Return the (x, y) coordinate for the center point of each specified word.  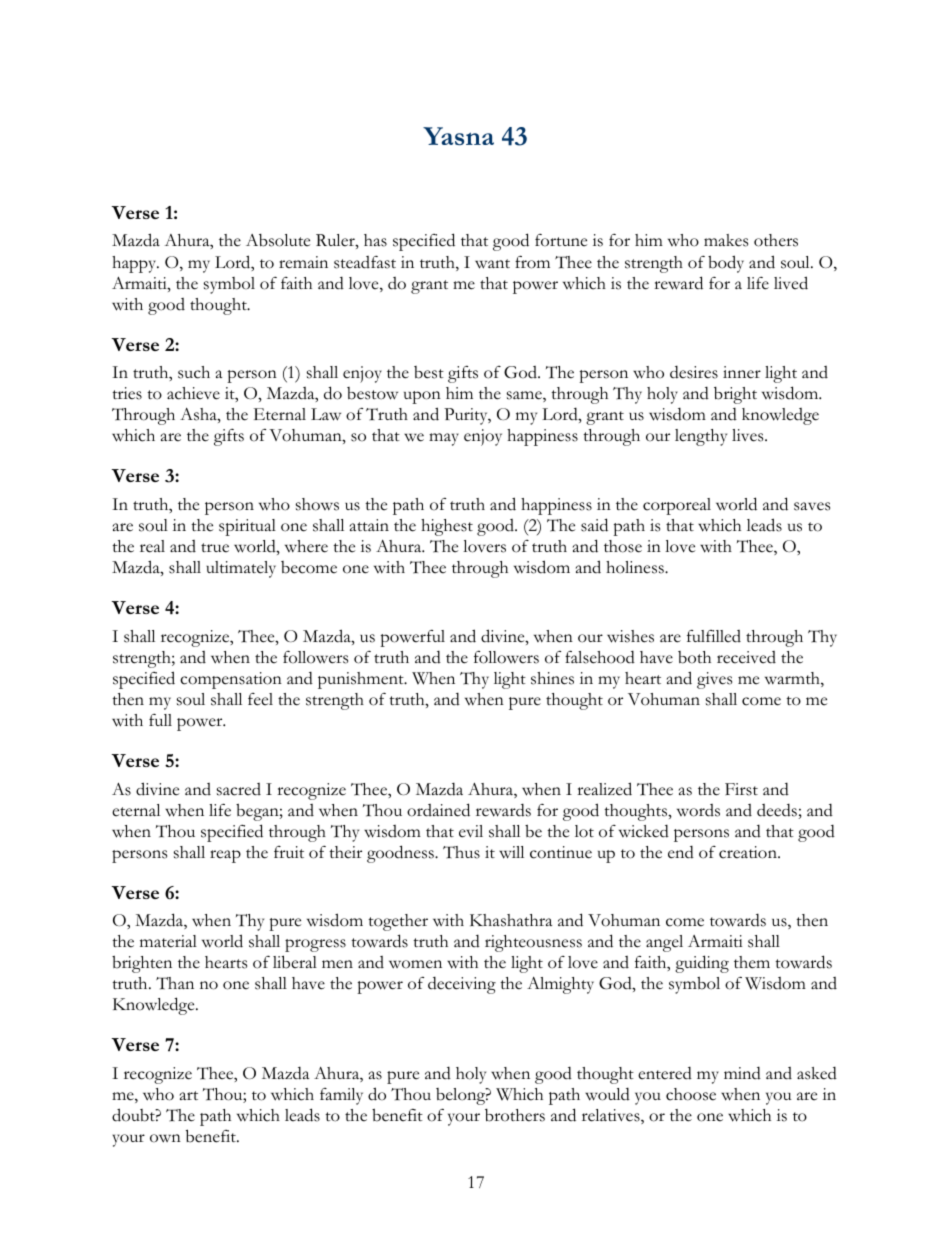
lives (749, 435)
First (741, 789)
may (444, 439)
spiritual (247, 527)
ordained (438, 810)
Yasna (458, 136)
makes (726, 240)
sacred (239, 789)
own (165, 1138)
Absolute (278, 240)
